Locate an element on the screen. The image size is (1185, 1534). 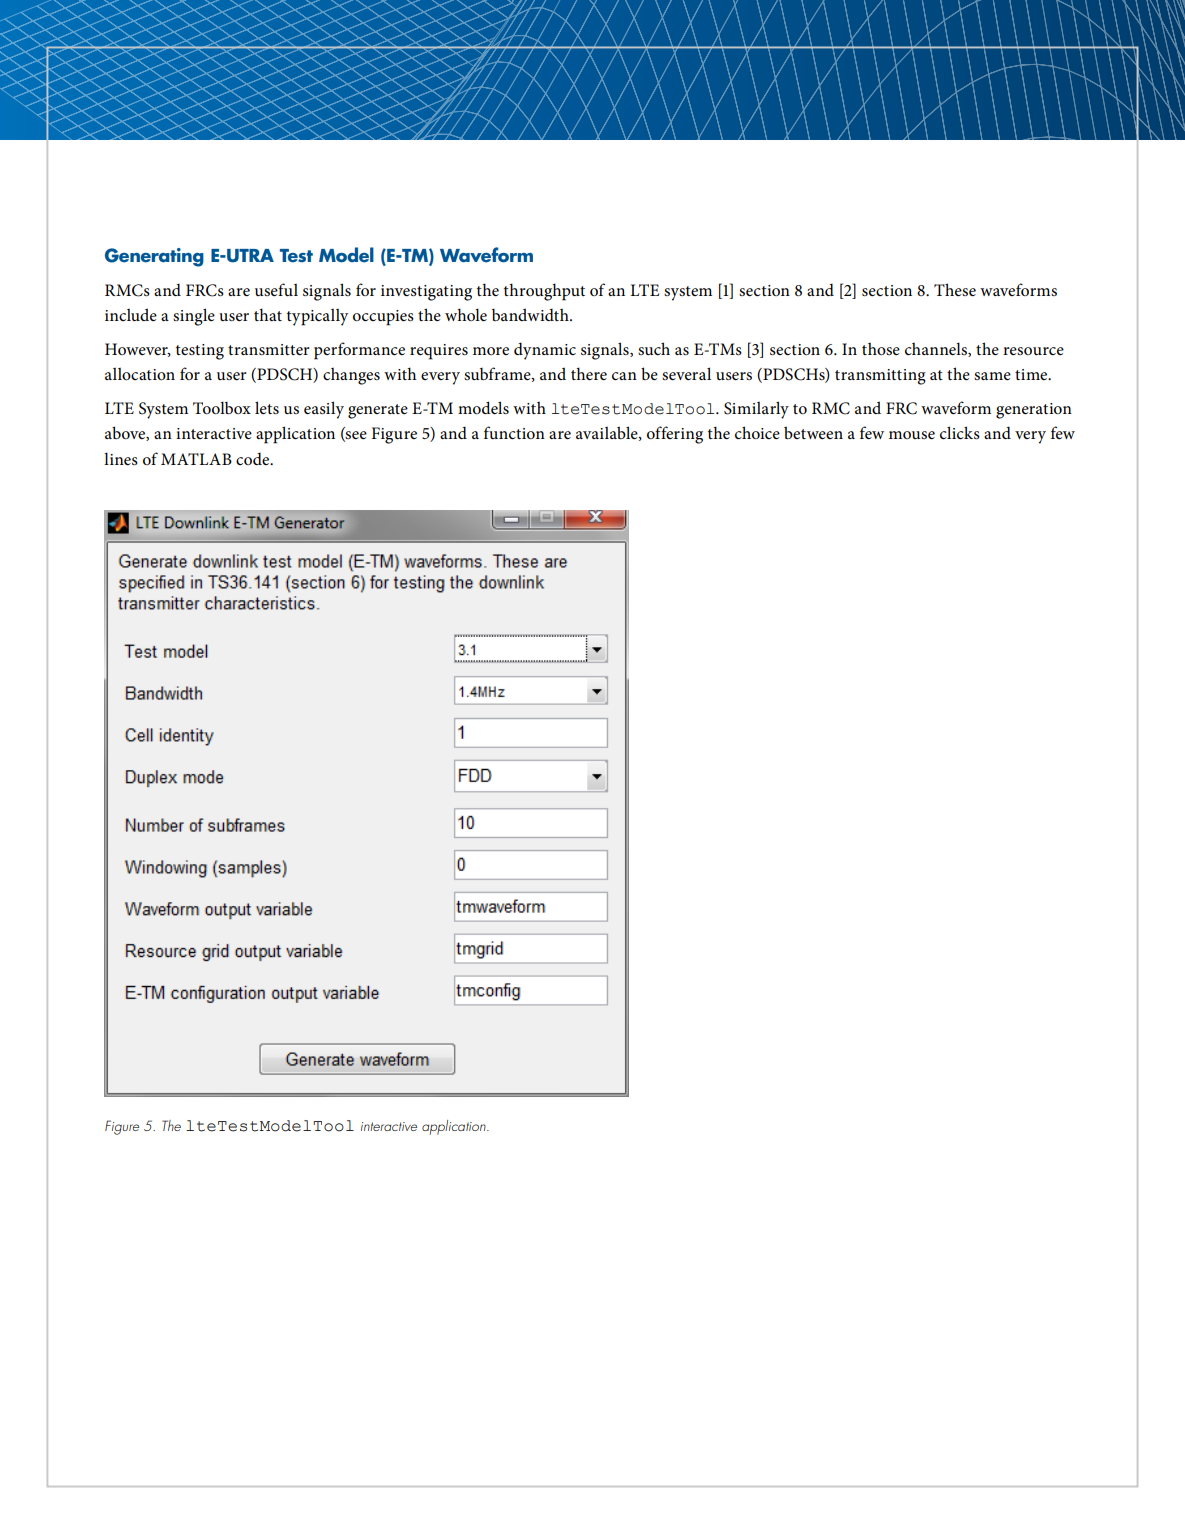
bandwidth is located at coordinates (531, 314).
